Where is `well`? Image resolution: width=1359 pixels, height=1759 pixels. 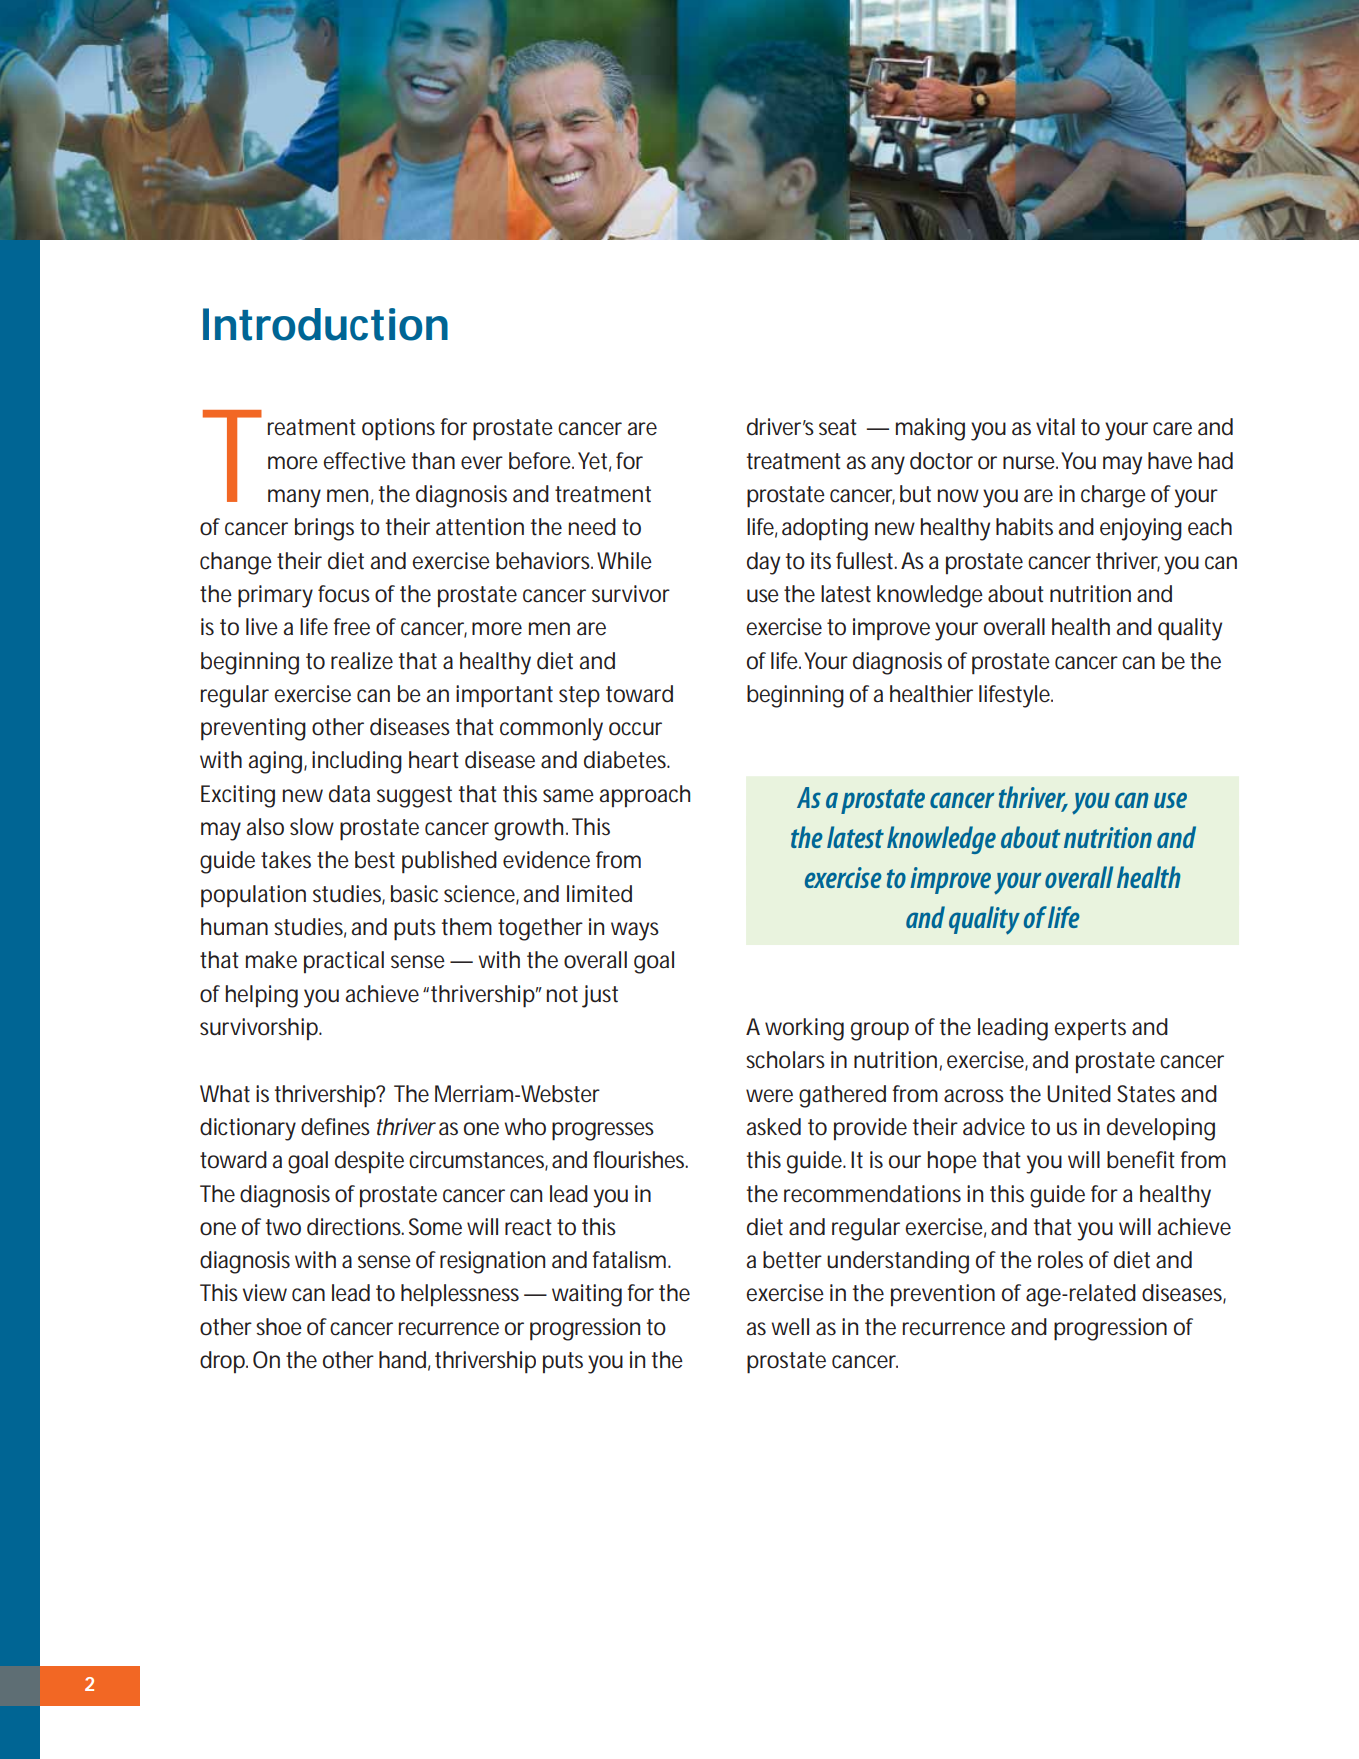 well is located at coordinates (790, 1327).
